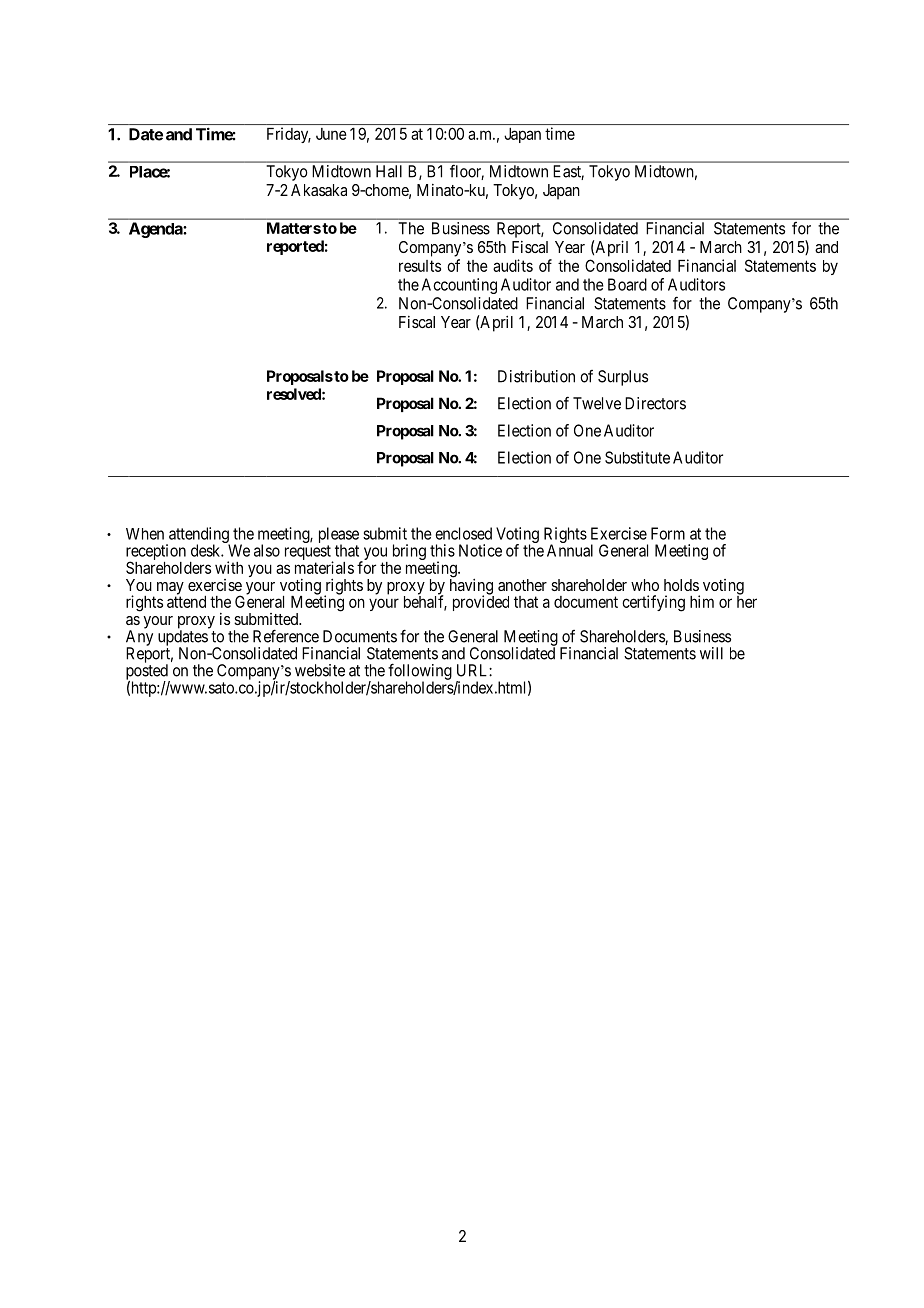 The image size is (924, 1308). What do you see at coordinates (389, 171) in the screenshot?
I see `Hall` at bounding box center [389, 171].
